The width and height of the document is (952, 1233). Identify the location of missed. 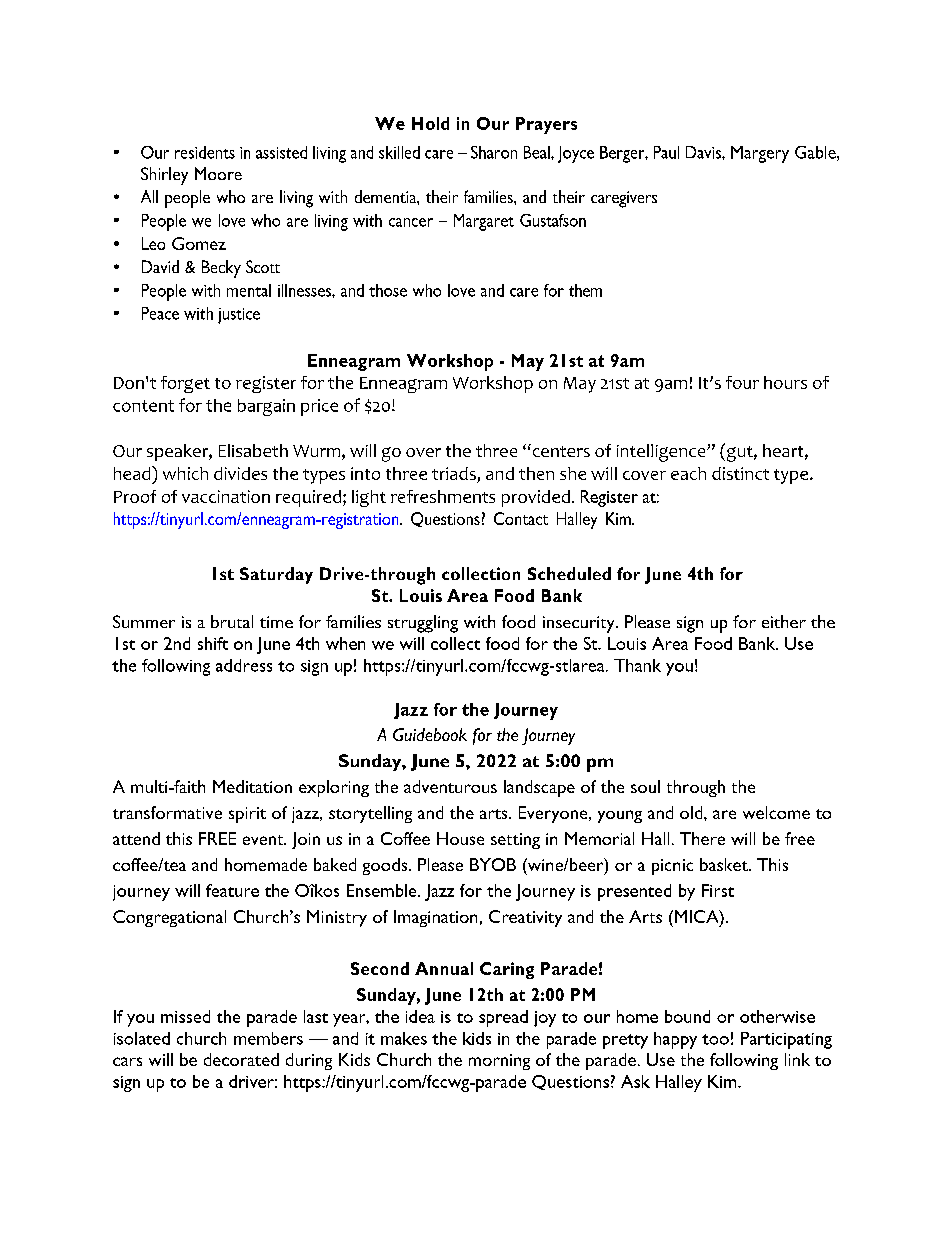
(185, 1016).
